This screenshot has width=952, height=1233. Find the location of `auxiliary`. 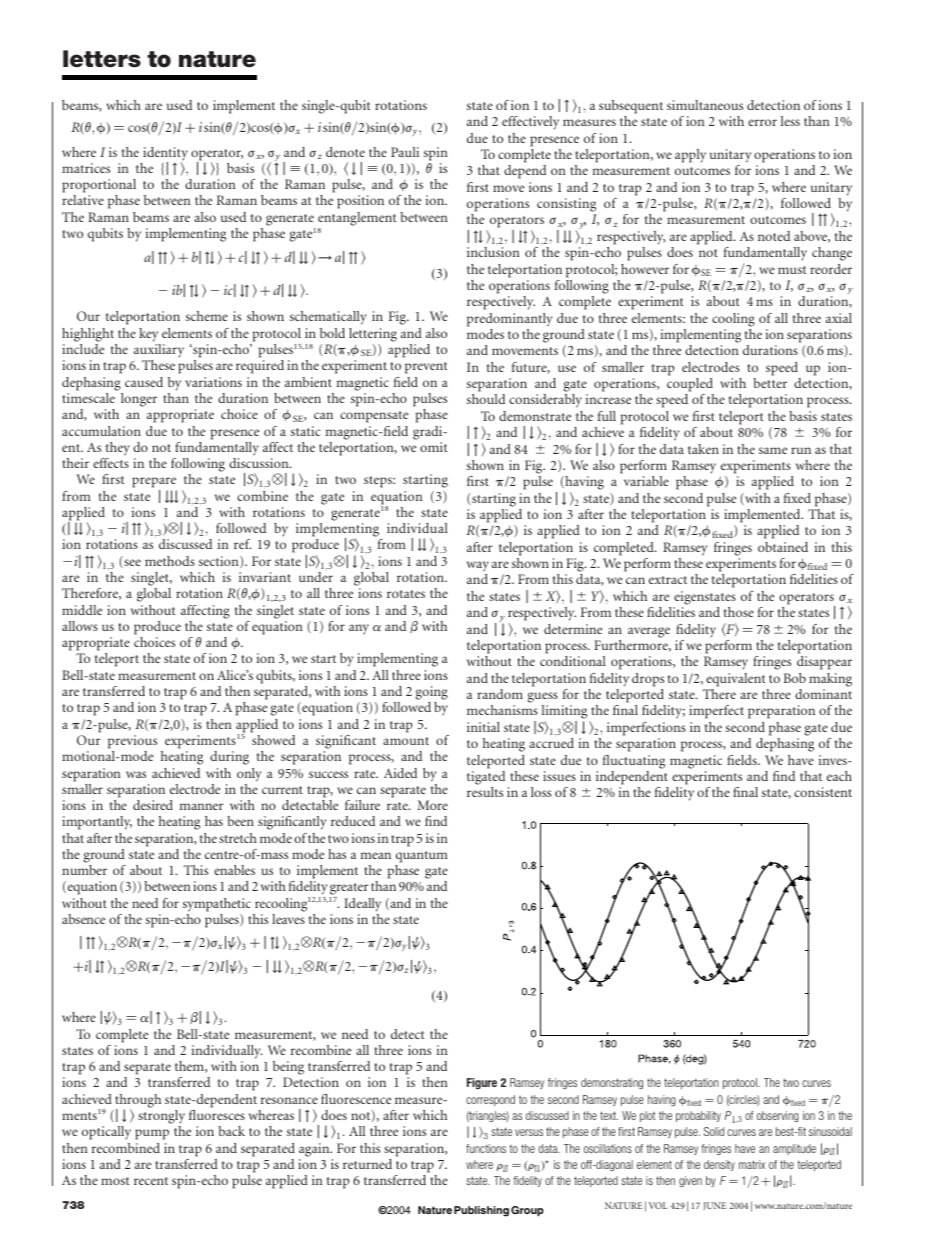

auxiliary is located at coordinates (159, 351).
